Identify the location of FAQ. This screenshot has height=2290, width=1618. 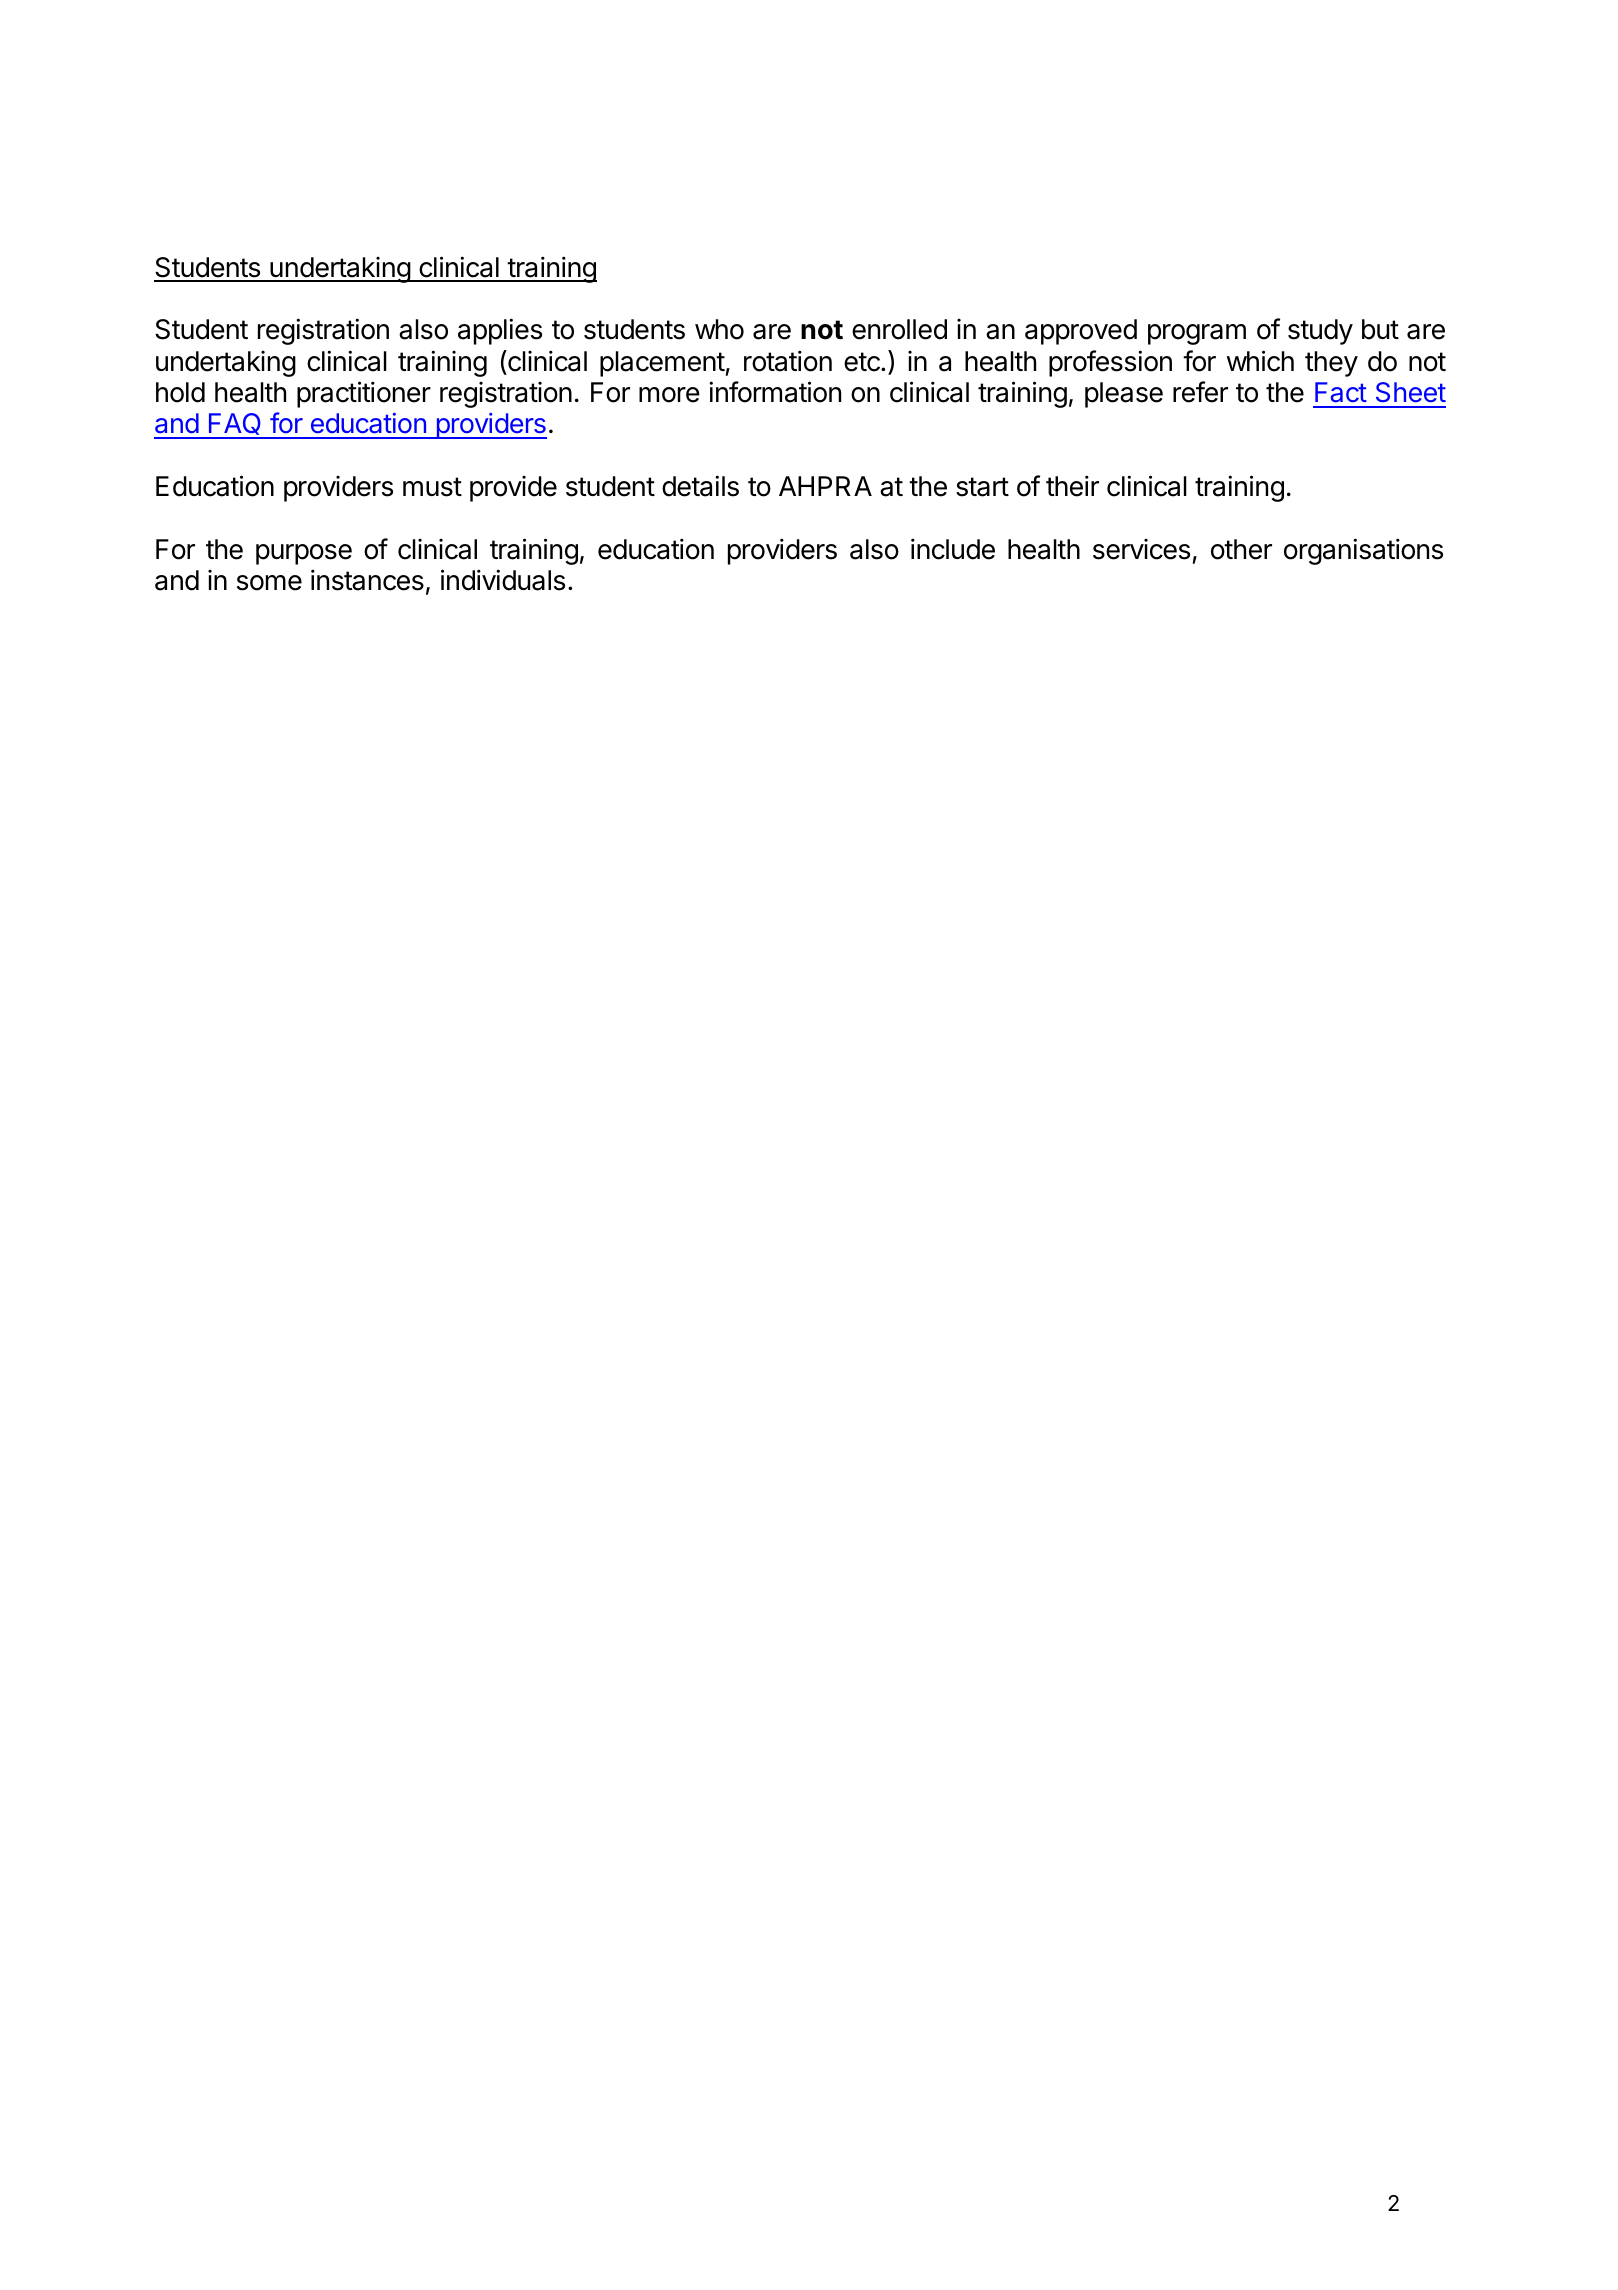
(235, 425).
